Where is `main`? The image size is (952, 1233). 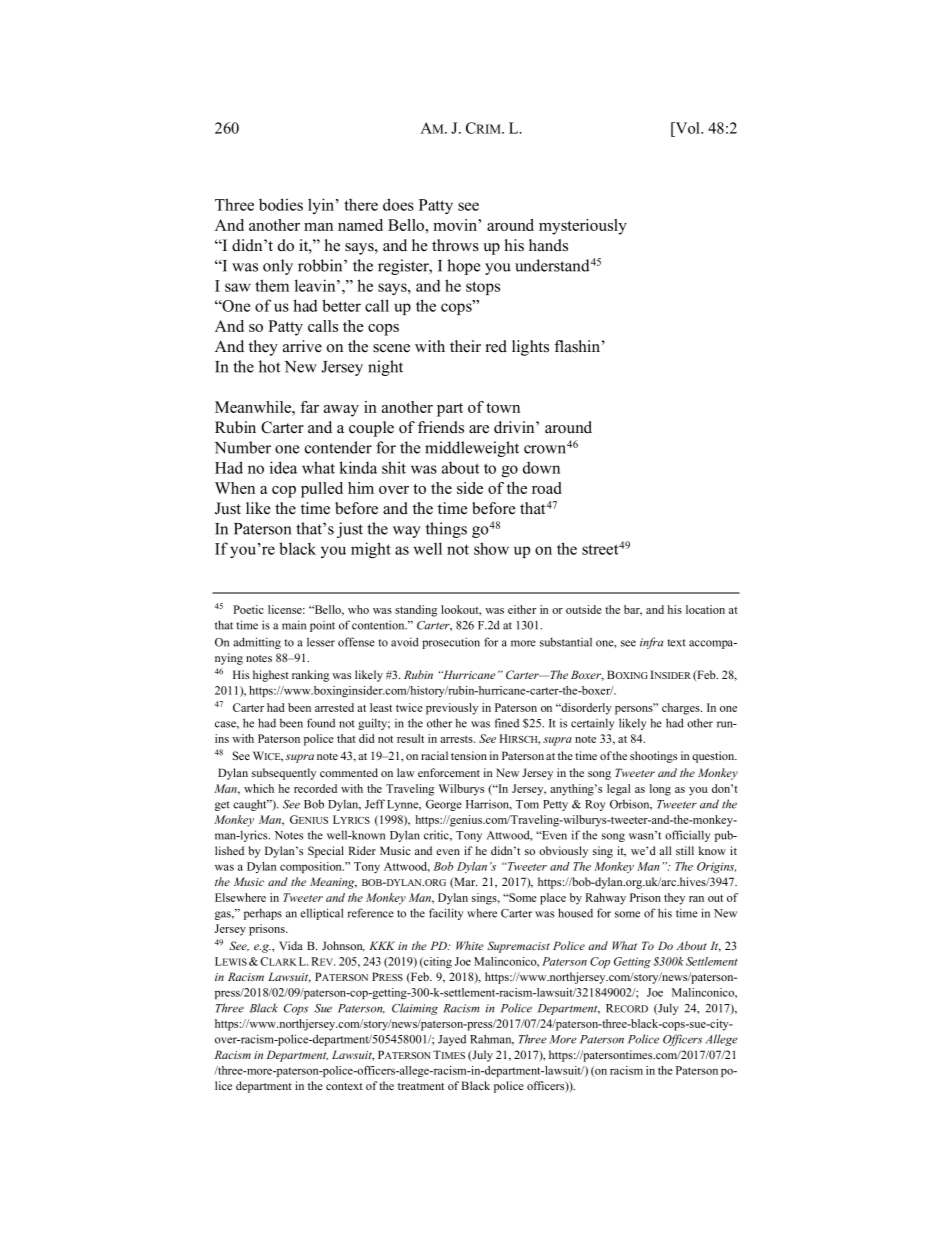 main is located at coordinates (294, 625).
